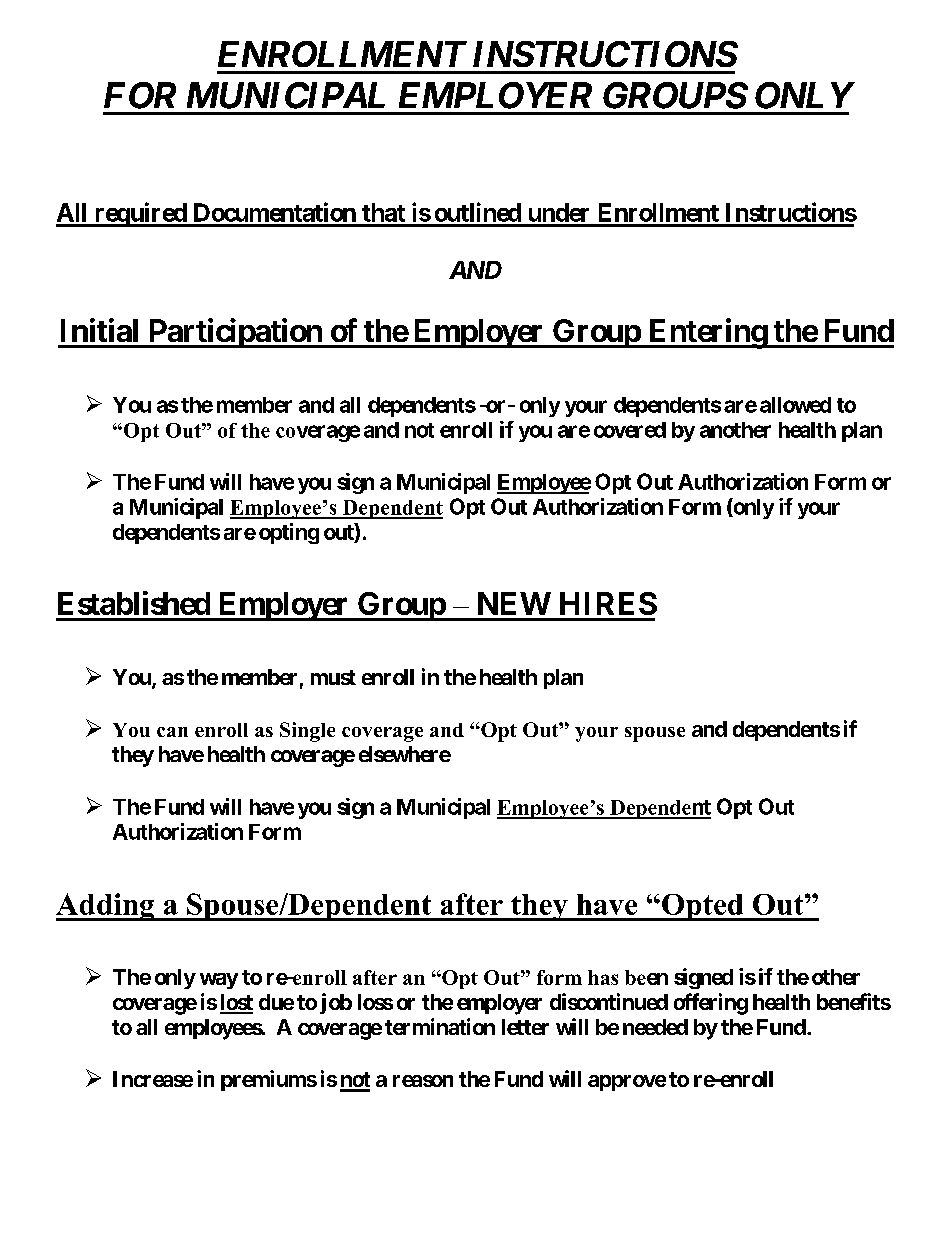  What do you see at coordinates (140, 214) in the screenshot?
I see `required` at bounding box center [140, 214].
